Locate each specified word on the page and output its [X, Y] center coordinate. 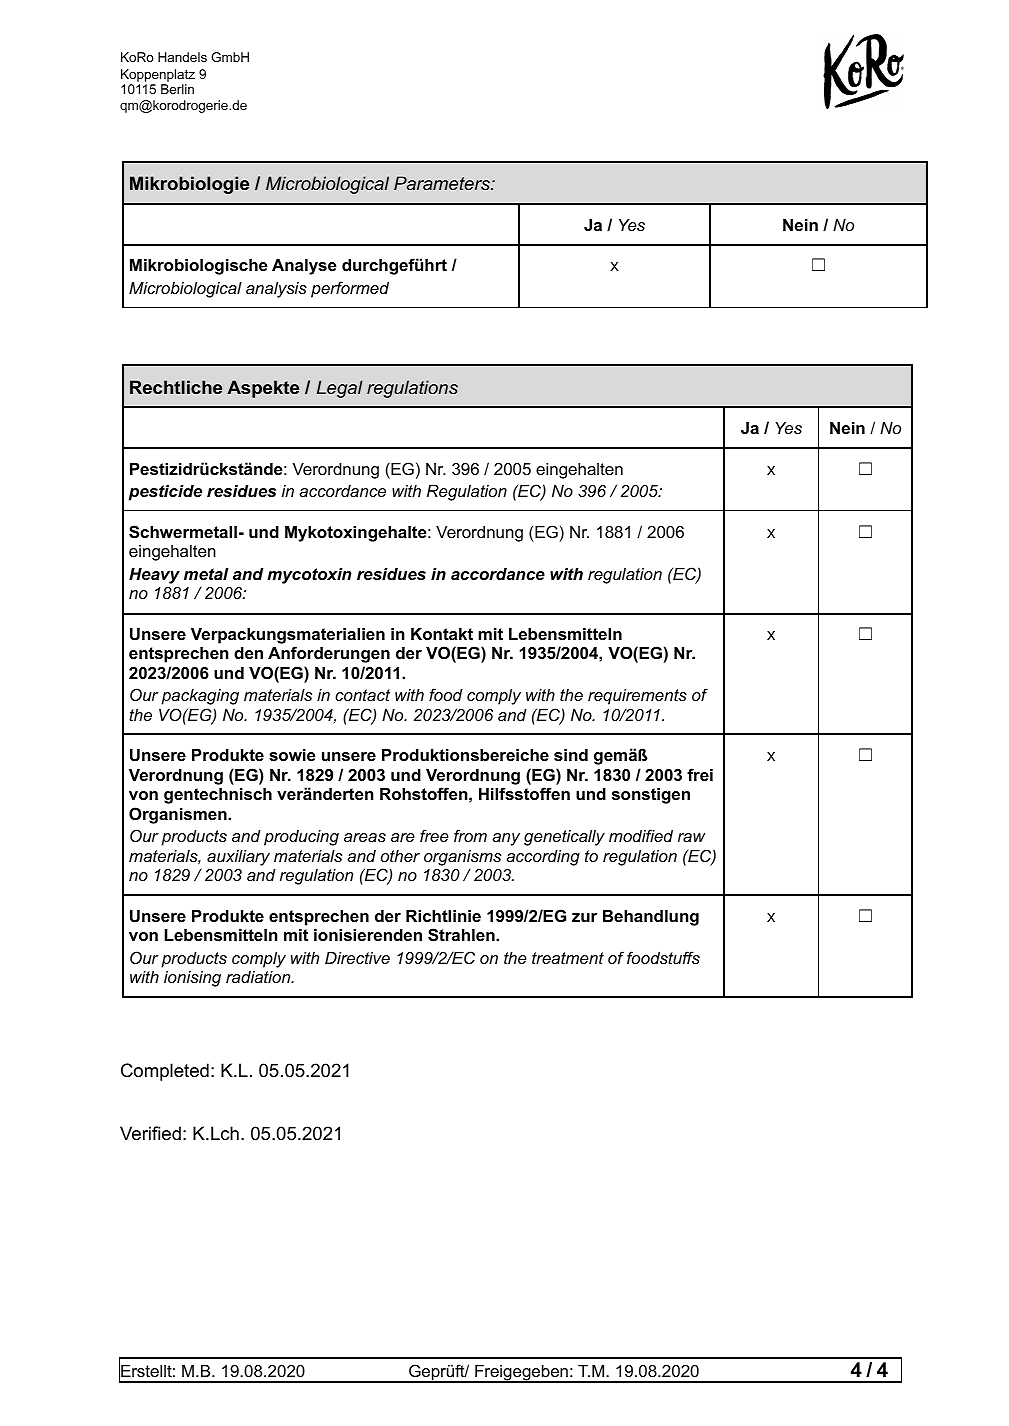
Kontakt [442, 634]
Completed [165, 1072]
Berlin [177, 89]
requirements [637, 697]
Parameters [443, 183]
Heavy [154, 576]
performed [350, 289]
